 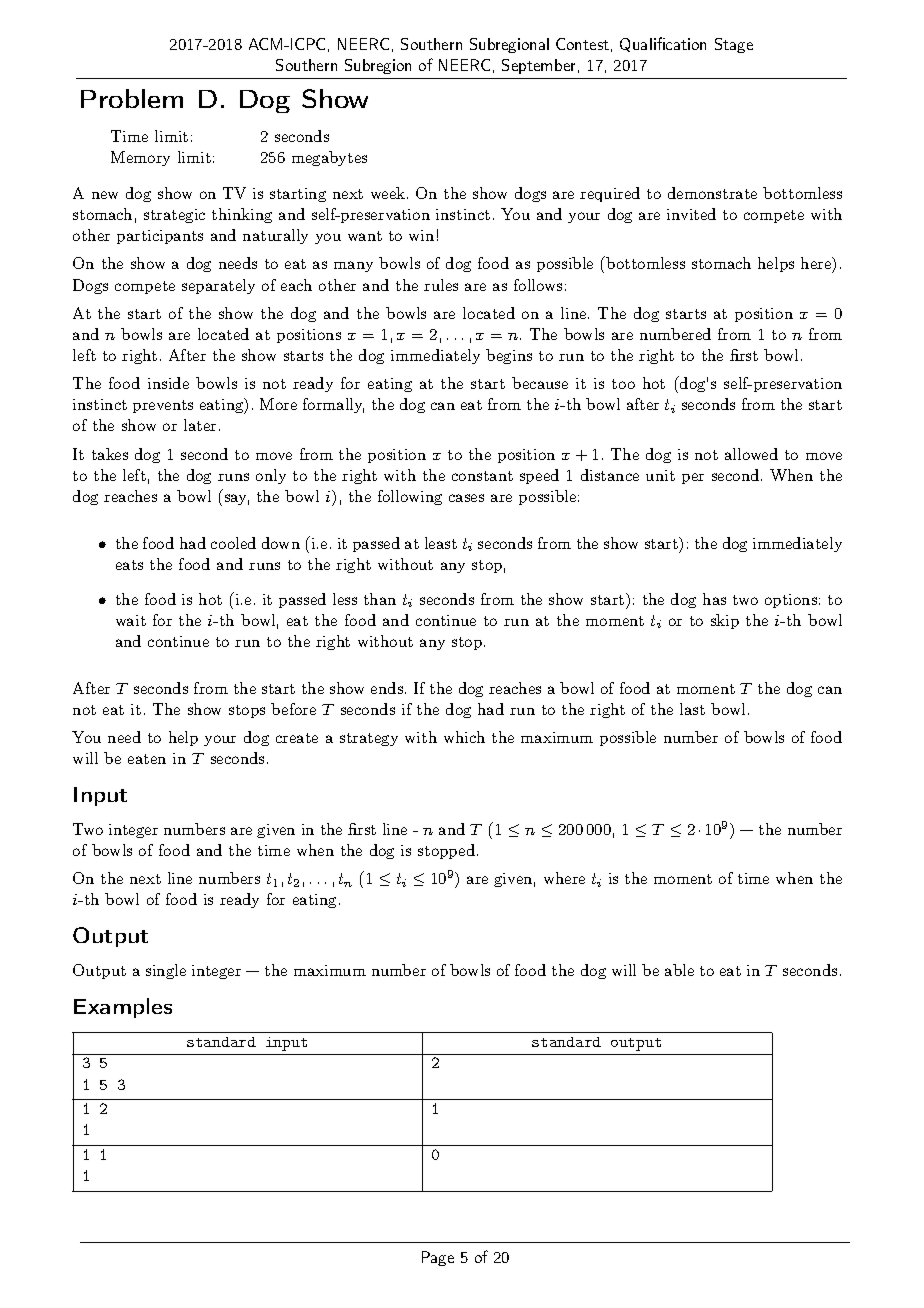 I want to click on September, so click(x=538, y=66).
